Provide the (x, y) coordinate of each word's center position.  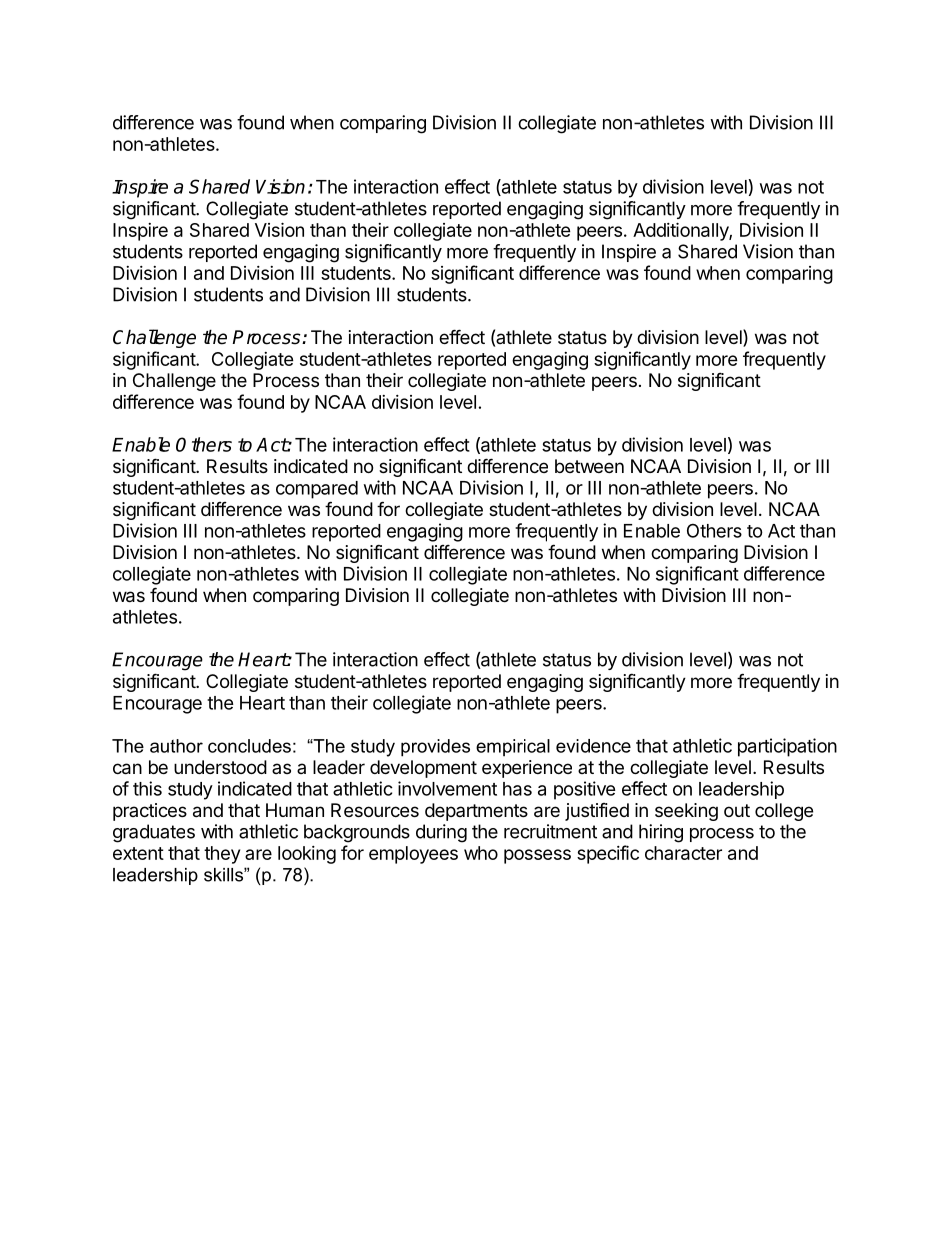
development (423, 769)
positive (585, 790)
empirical (513, 748)
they (222, 855)
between (589, 466)
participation (787, 747)
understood (220, 767)
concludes (249, 746)
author (176, 746)
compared (317, 490)
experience (527, 769)
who (481, 853)
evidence (593, 746)
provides (435, 748)
